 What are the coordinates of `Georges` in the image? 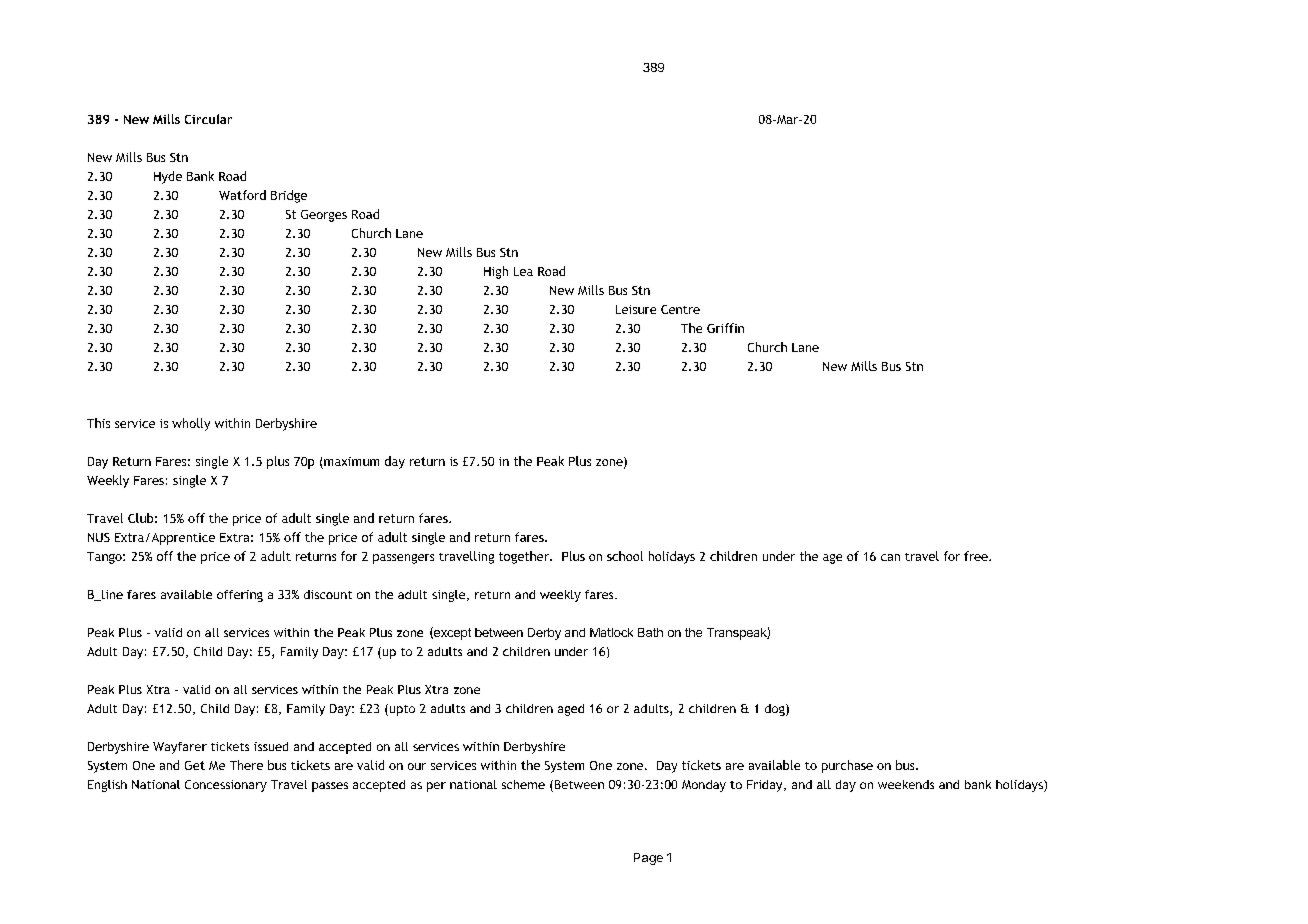 It's located at (324, 216).
